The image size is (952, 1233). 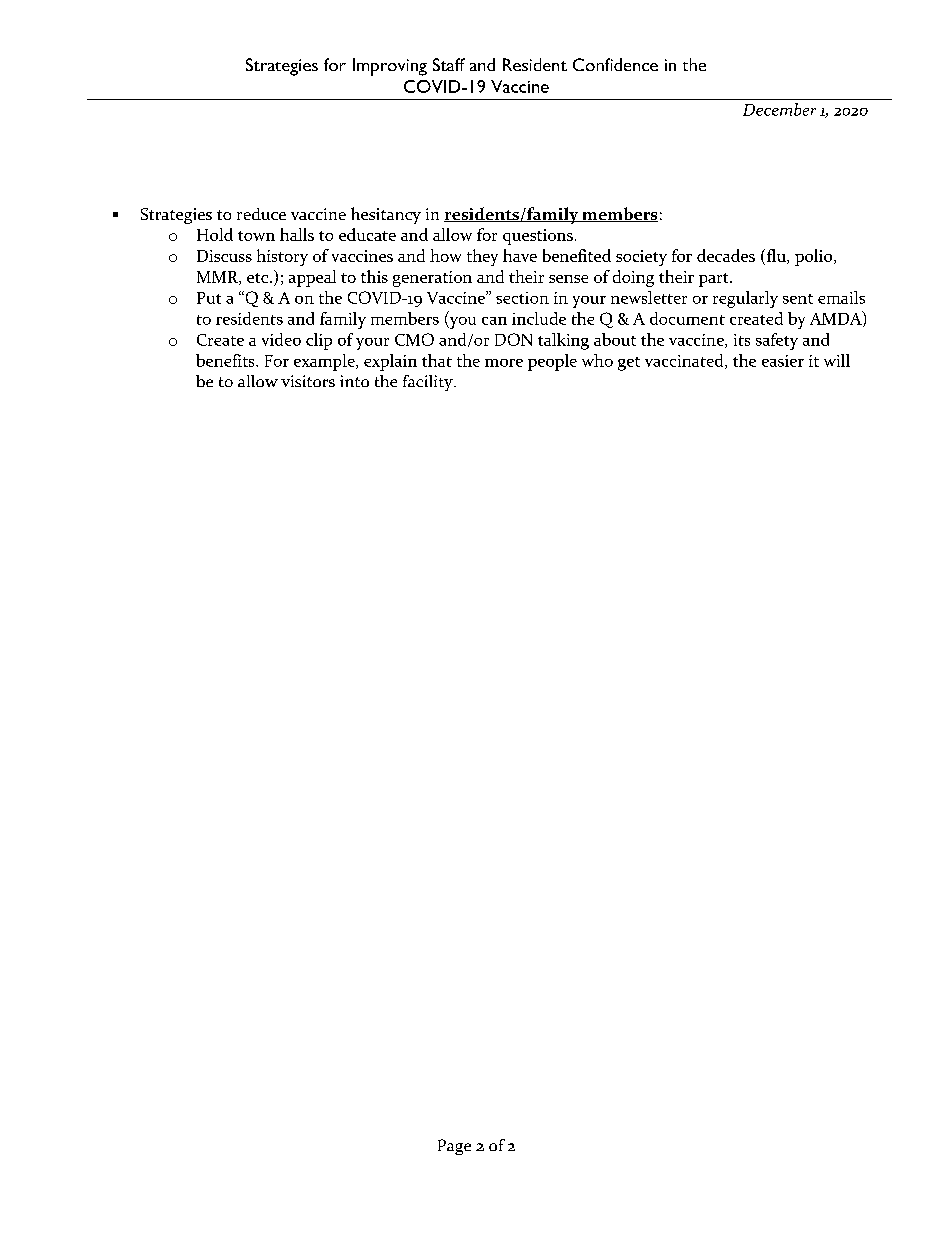 I want to click on vaccinated, so click(x=685, y=361).
